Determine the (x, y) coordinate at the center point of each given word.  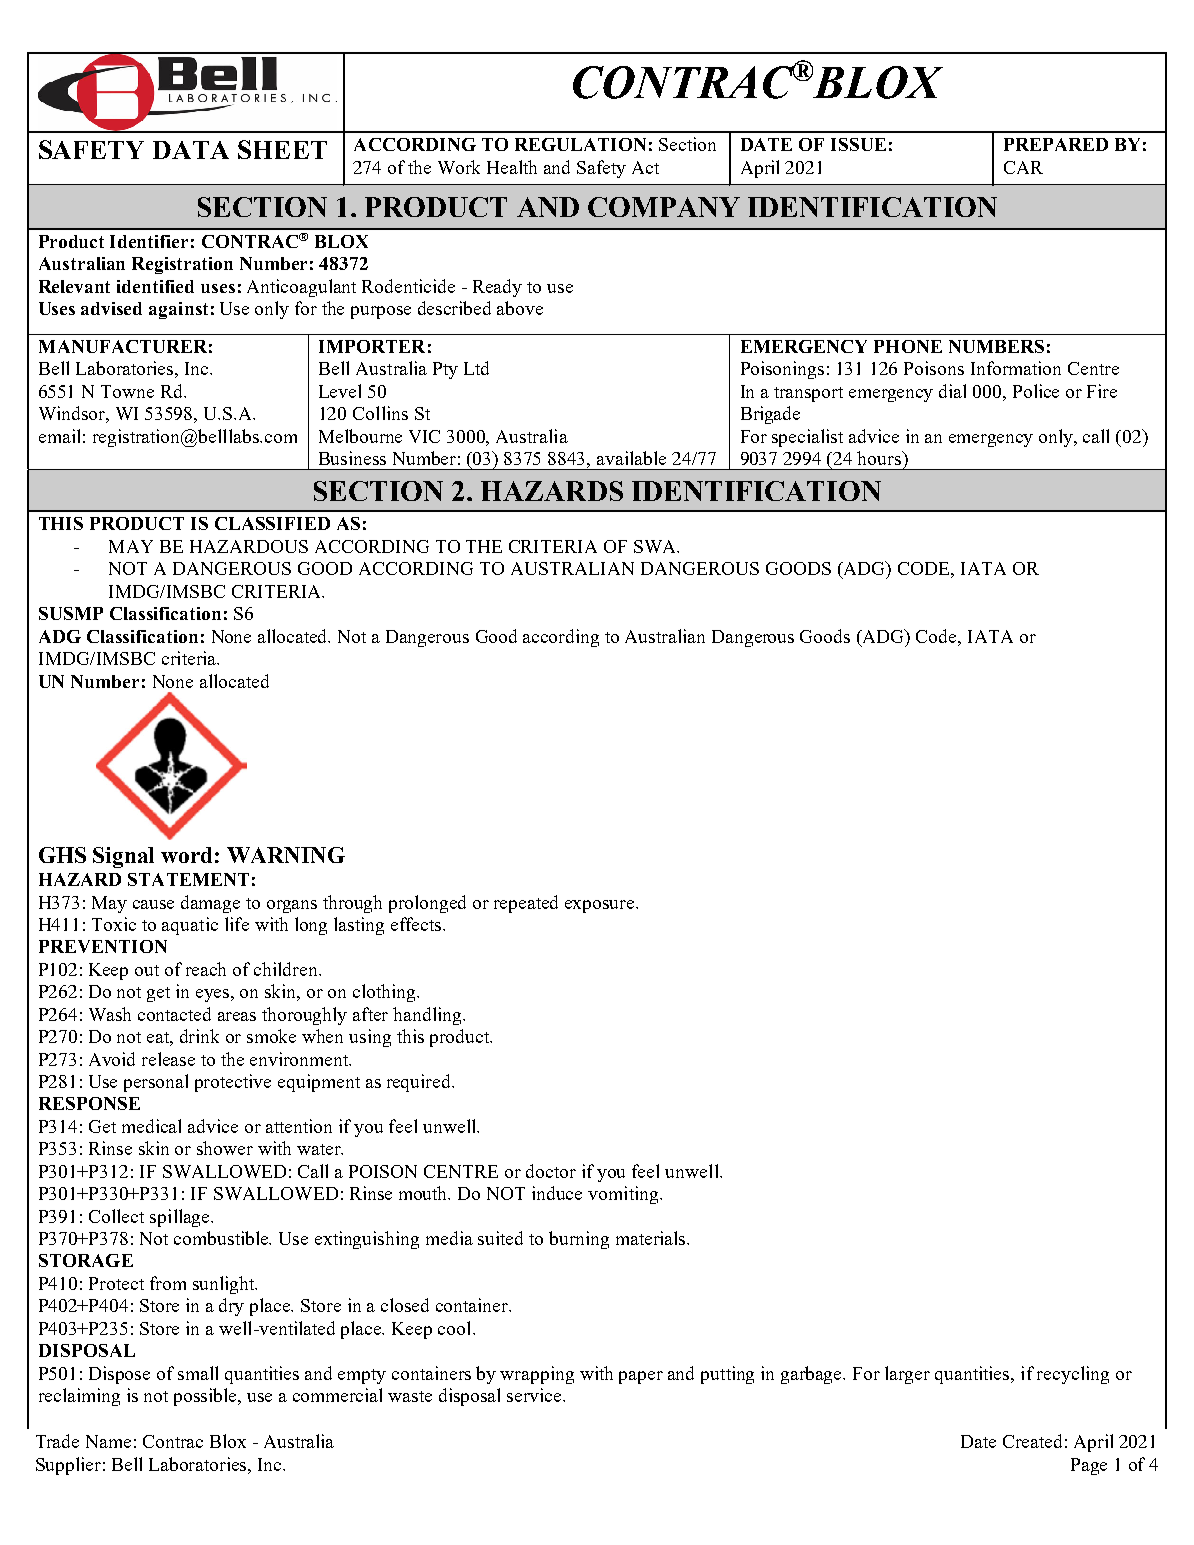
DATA (191, 150)
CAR (1023, 167)
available (631, 458)
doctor (551, 1171)
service (535, 1395)
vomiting (624, 1195)
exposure (601, 906)
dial (952, 391)
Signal (123, 857)
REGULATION (580, 144)
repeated (526, 904)
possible (207, 1397)
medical (151, 1126)
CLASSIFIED (272, 523)
